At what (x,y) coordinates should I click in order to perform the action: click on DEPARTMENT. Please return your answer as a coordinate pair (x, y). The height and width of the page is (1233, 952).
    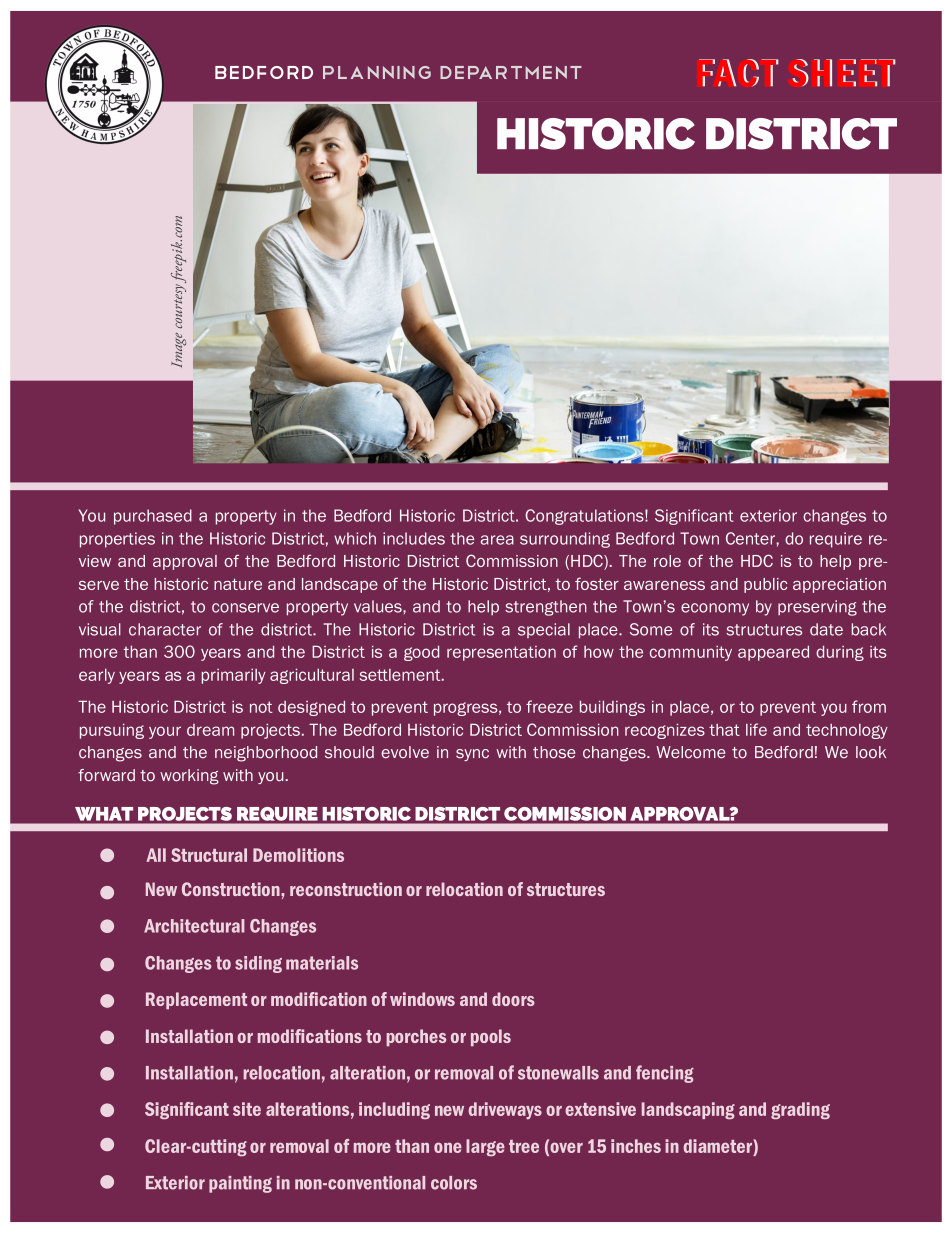
    Looking at the image, I should click on (511, 72).
